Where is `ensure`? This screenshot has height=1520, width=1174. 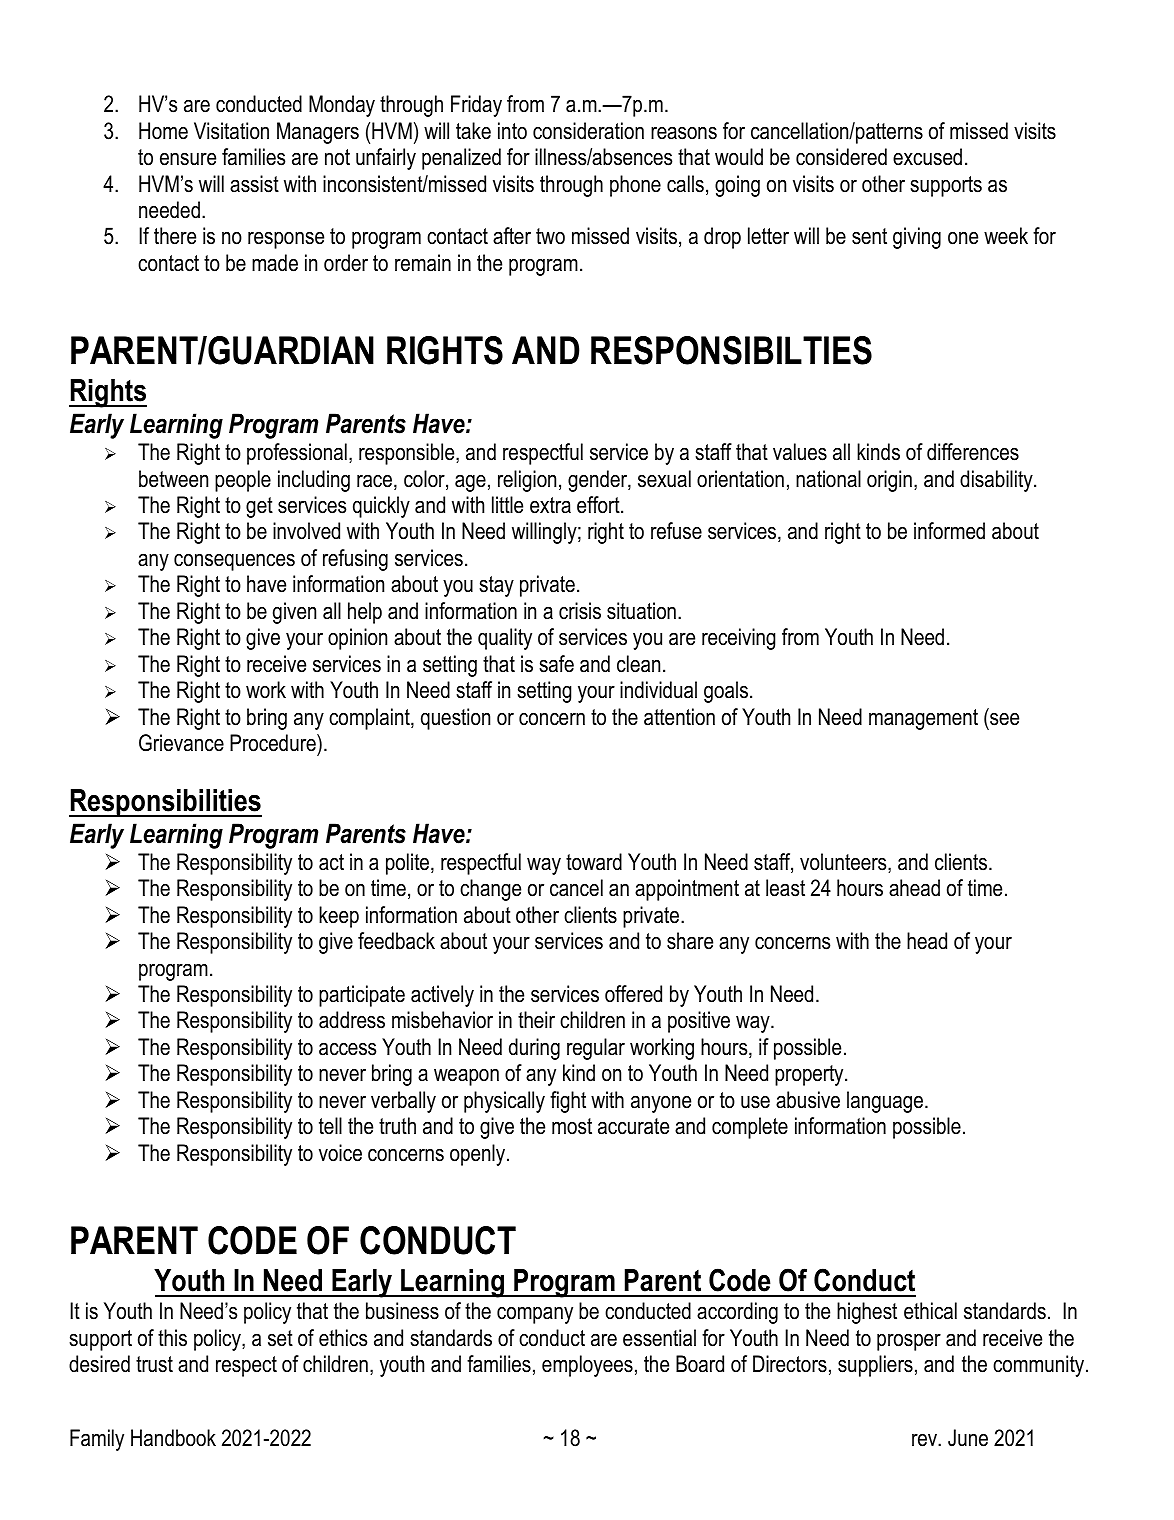 ensure is located at coordinates (188, 159).
